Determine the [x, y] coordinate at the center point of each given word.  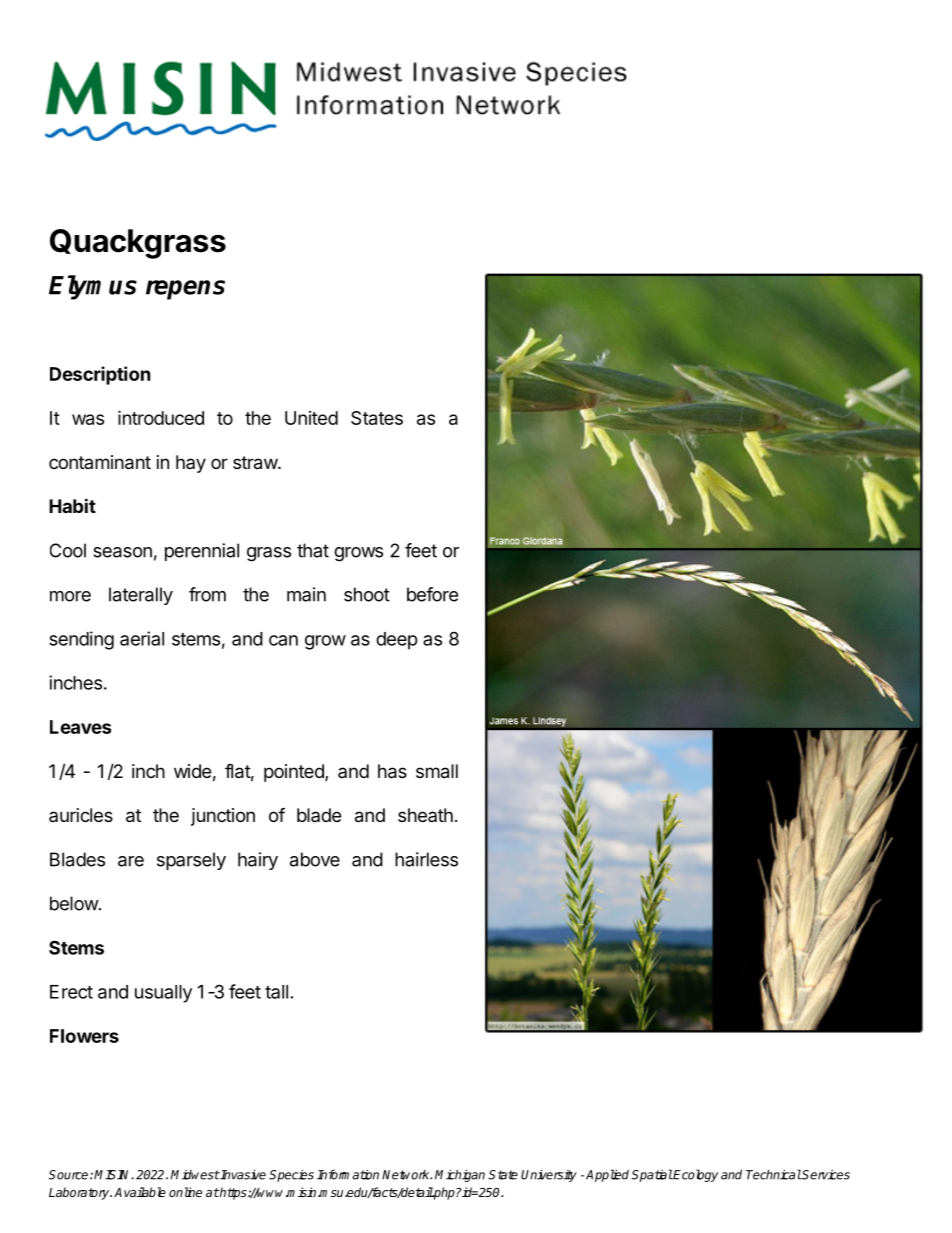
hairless [426, 859]
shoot [367, 594]
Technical [774, 1174]
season [122, 552]
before [432, 594]
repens [185, 290]
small [437, 771]
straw [256, 463]
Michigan [460, 1175]
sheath [425, 815]
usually [163, 994]
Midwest [195, 1175]
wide [192, 771]
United [311, 418]
